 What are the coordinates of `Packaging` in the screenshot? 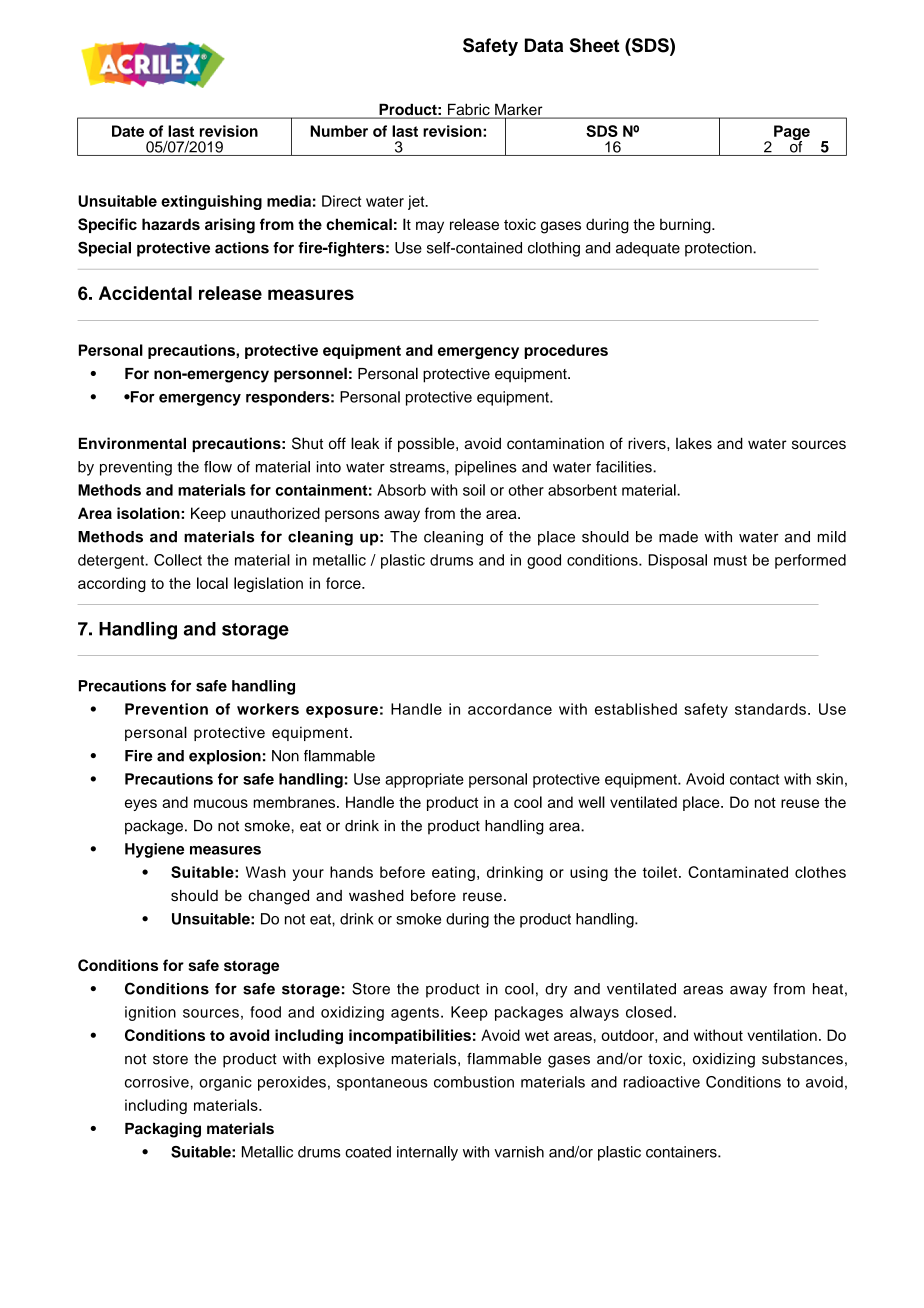 It's located at (163, 1130).
